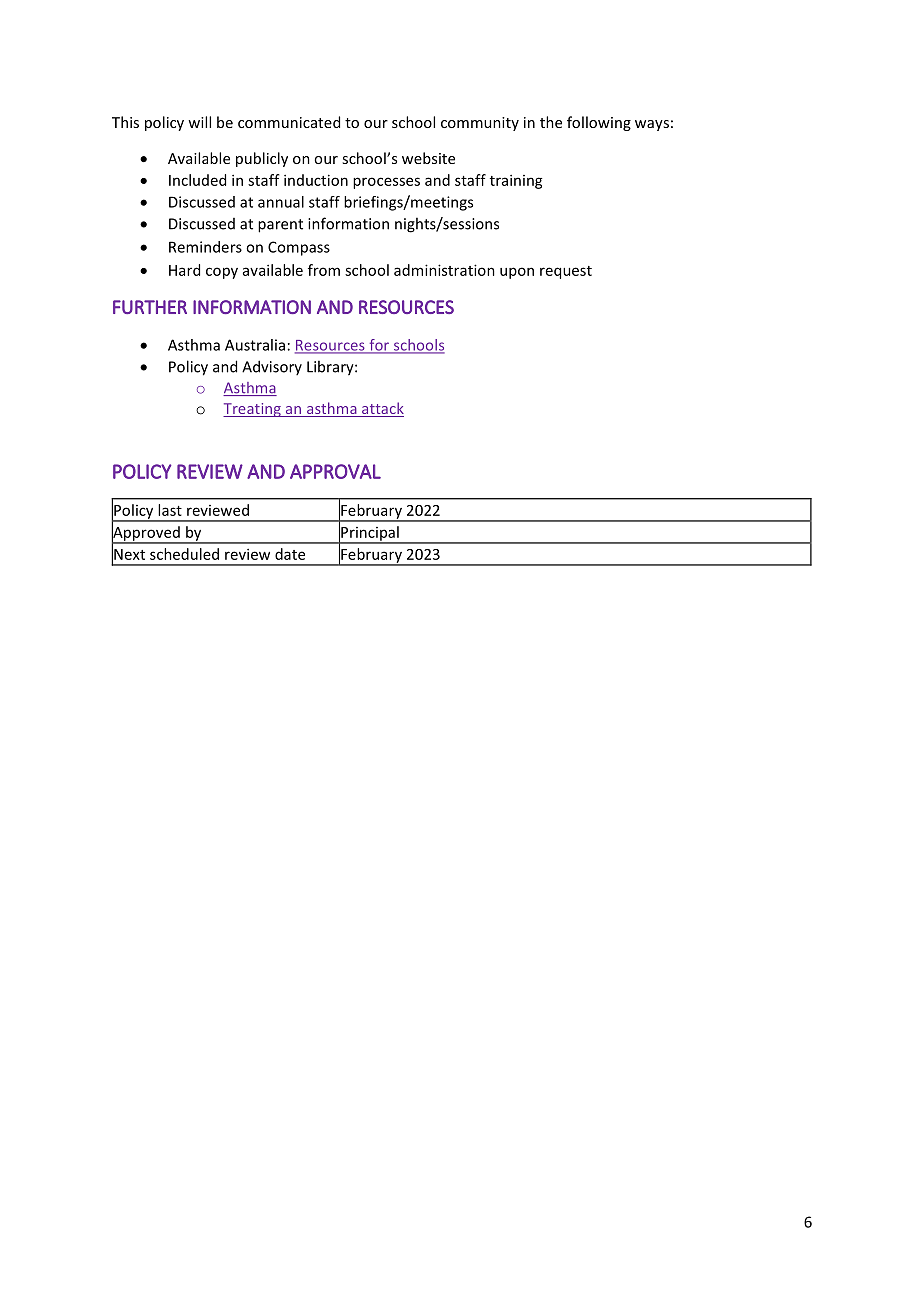  I want to click on administration, so click(444, 270).
